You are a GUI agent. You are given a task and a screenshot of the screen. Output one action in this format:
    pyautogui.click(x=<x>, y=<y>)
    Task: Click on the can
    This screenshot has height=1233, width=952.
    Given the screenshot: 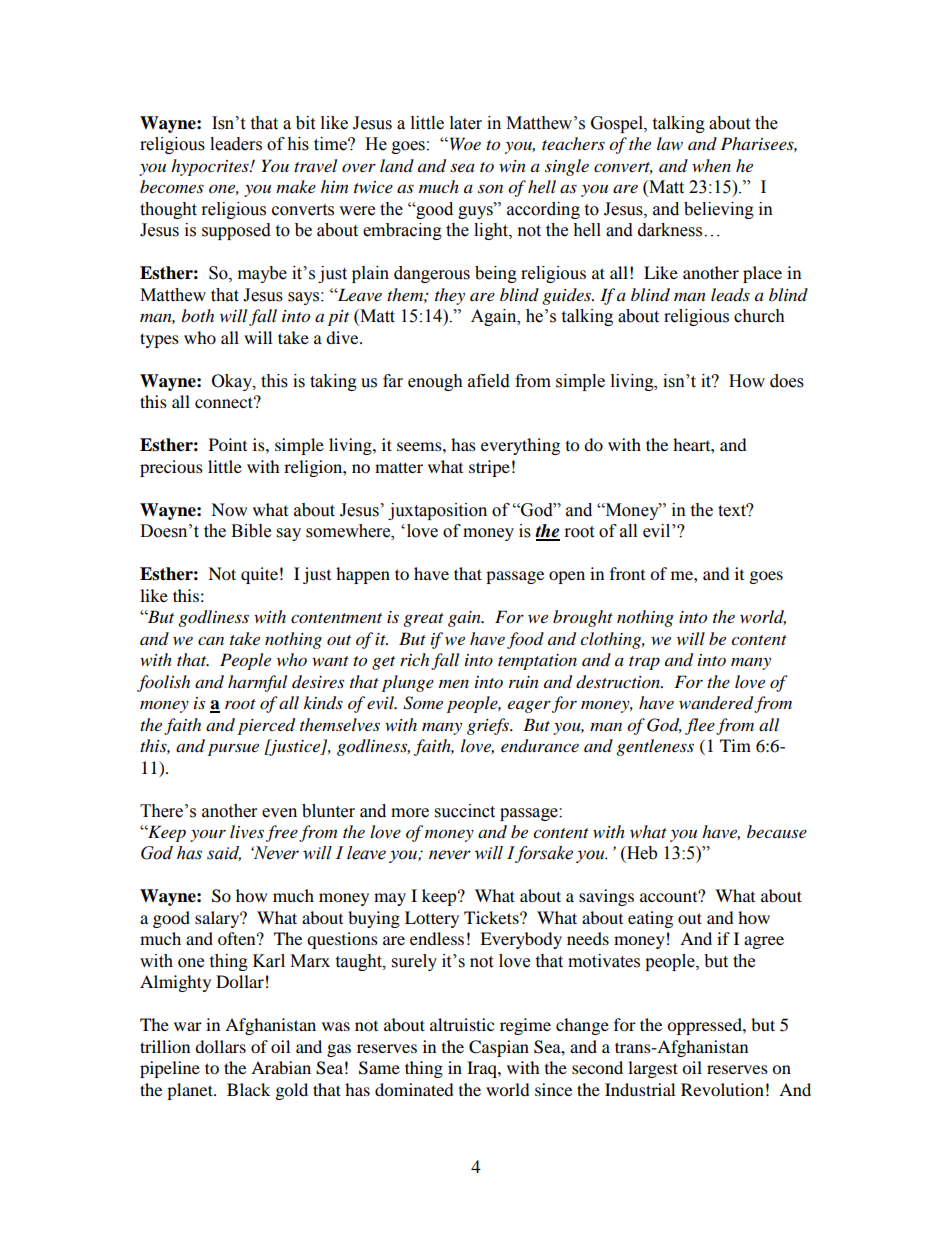 What is the action you would take?
    pyautogui.click(x=211, y=640)
